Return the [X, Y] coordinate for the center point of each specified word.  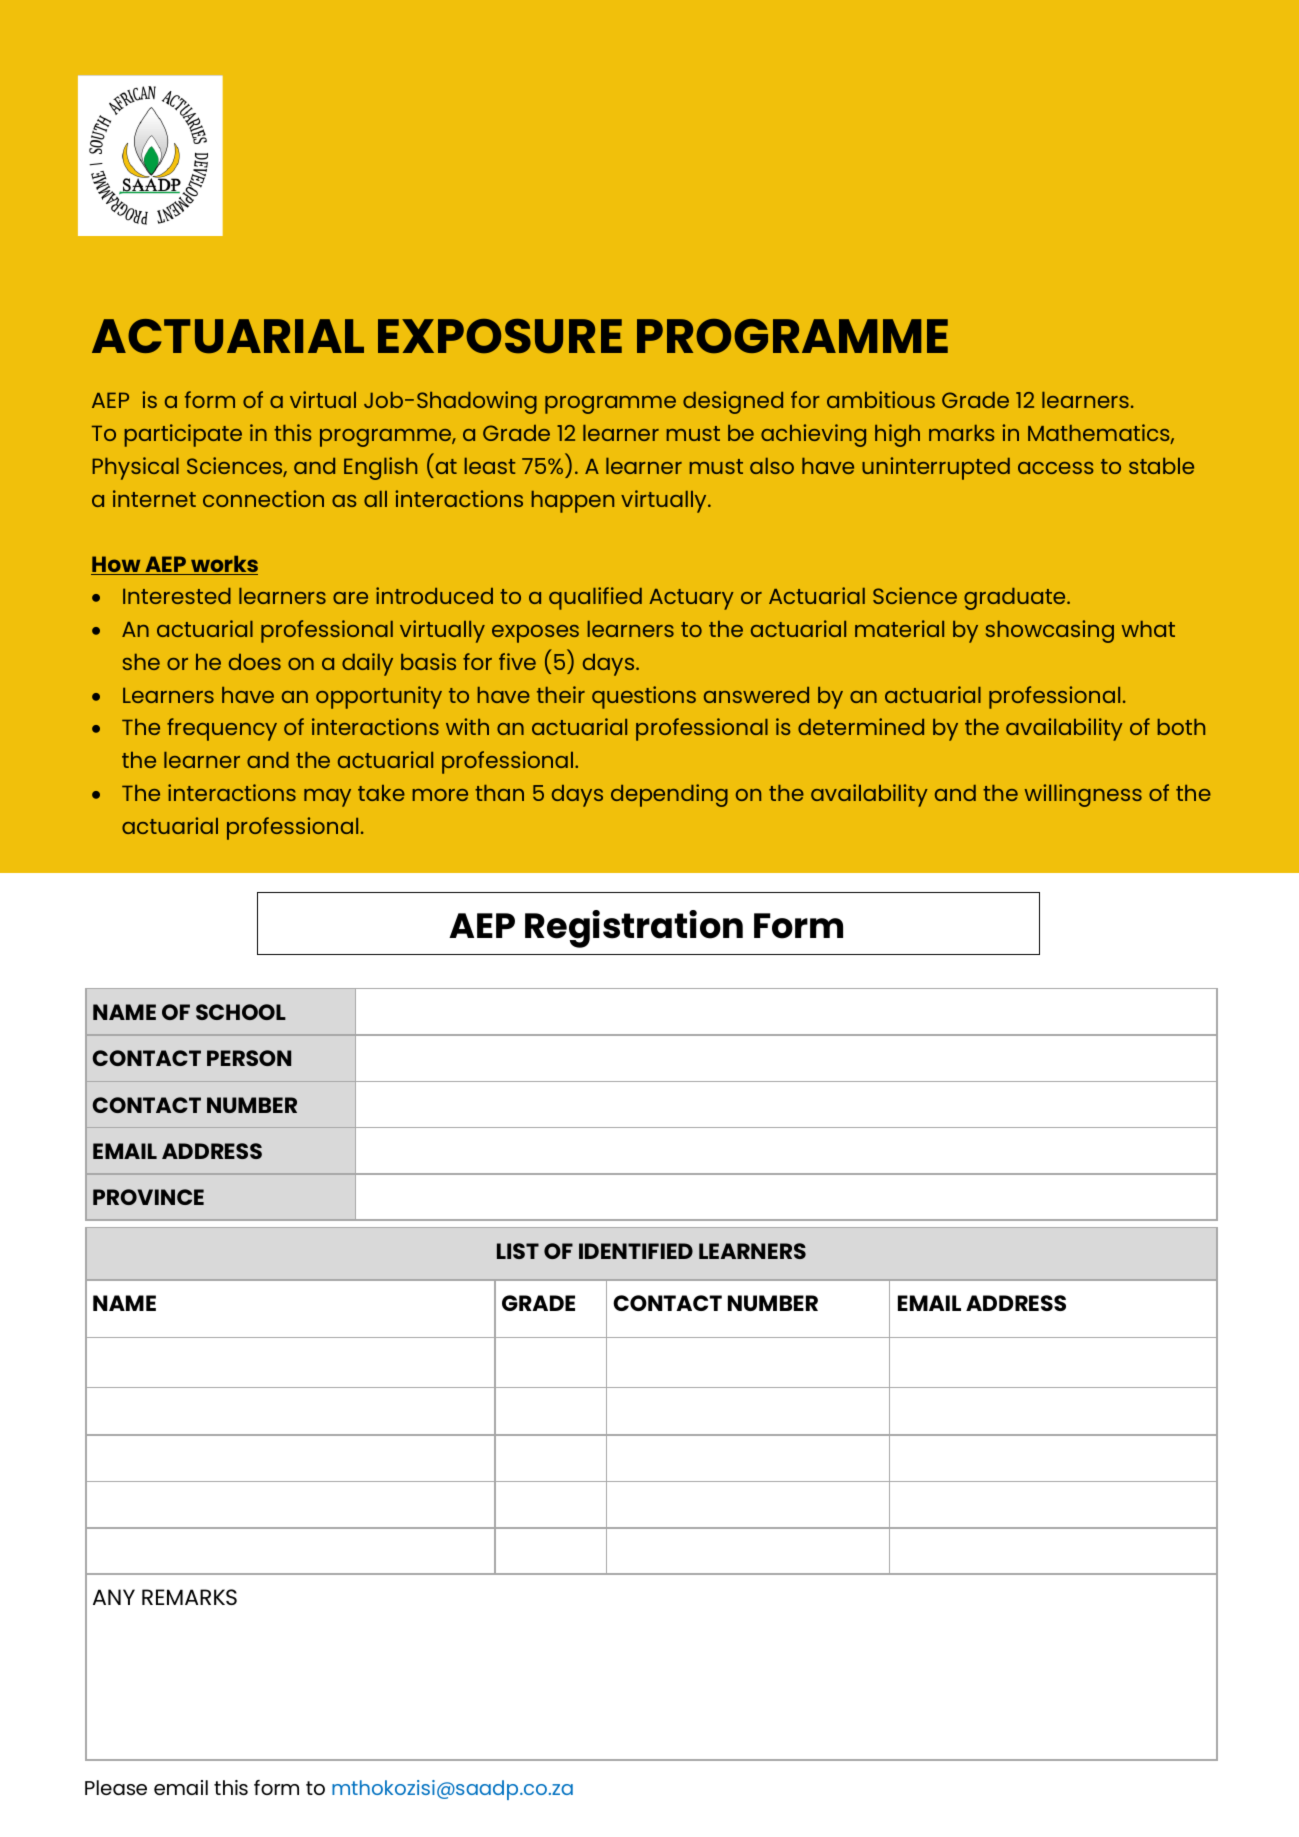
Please [116, 1787]
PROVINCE [148, 1197]
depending [669, 795]
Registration [634, 929]
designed [733, 402]
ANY [114, 1597]
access [1056, 468]
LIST [518, 1251]
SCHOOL [241, 1012]
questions [644, 697]
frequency [222, 729]
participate [183, 435]
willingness [1083, 795]
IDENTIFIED [636, 1251]
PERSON [249, 1058]
